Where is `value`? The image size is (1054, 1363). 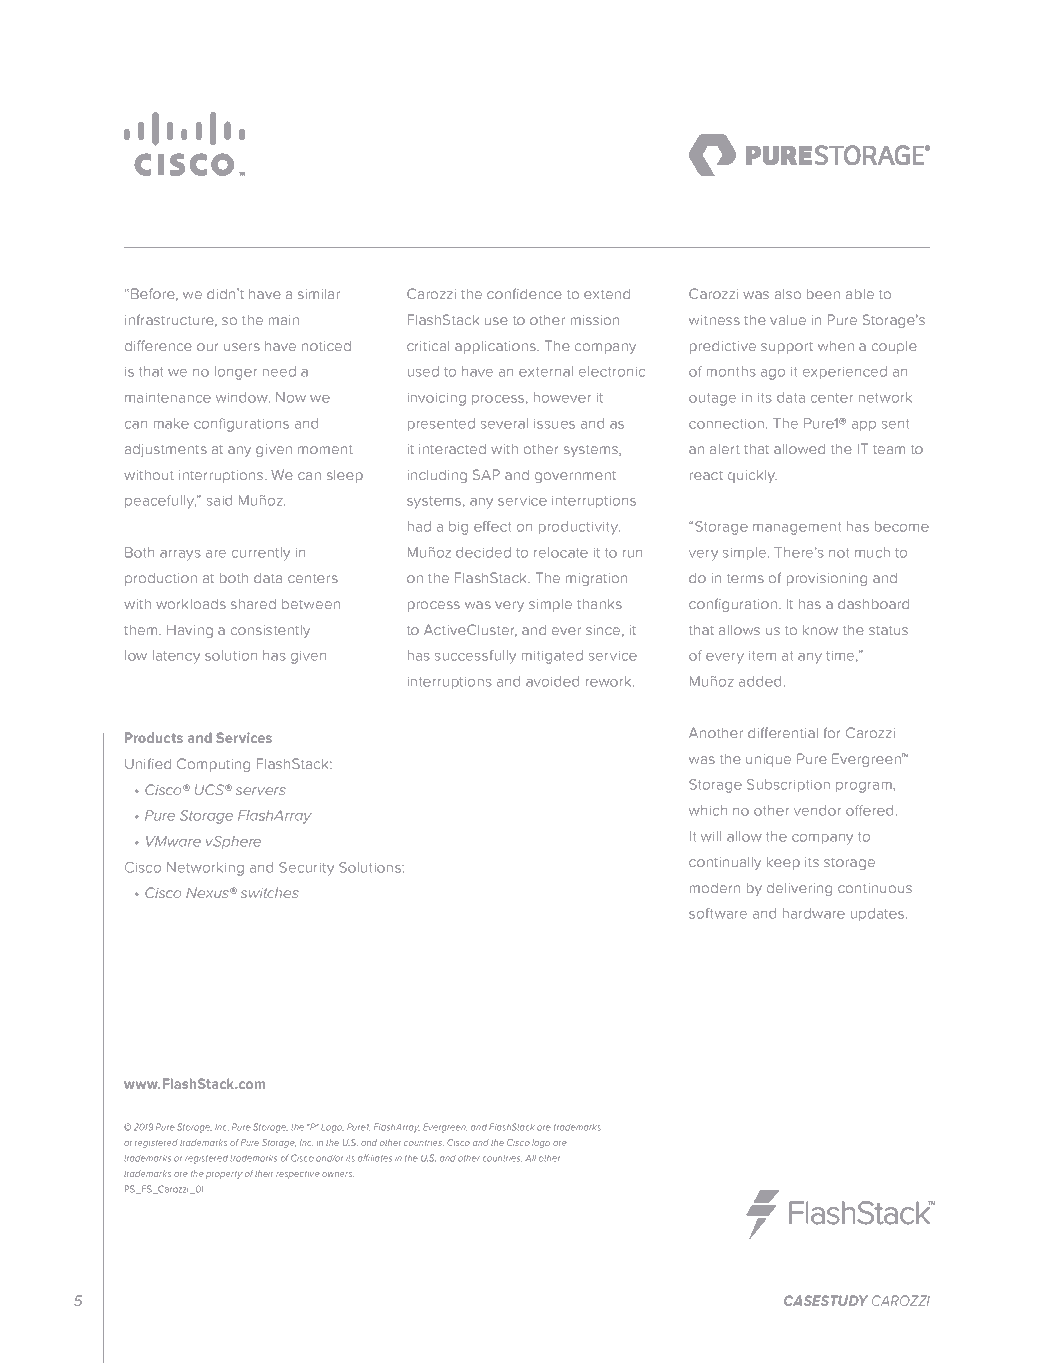 value is located at coordinates (788, 320).
